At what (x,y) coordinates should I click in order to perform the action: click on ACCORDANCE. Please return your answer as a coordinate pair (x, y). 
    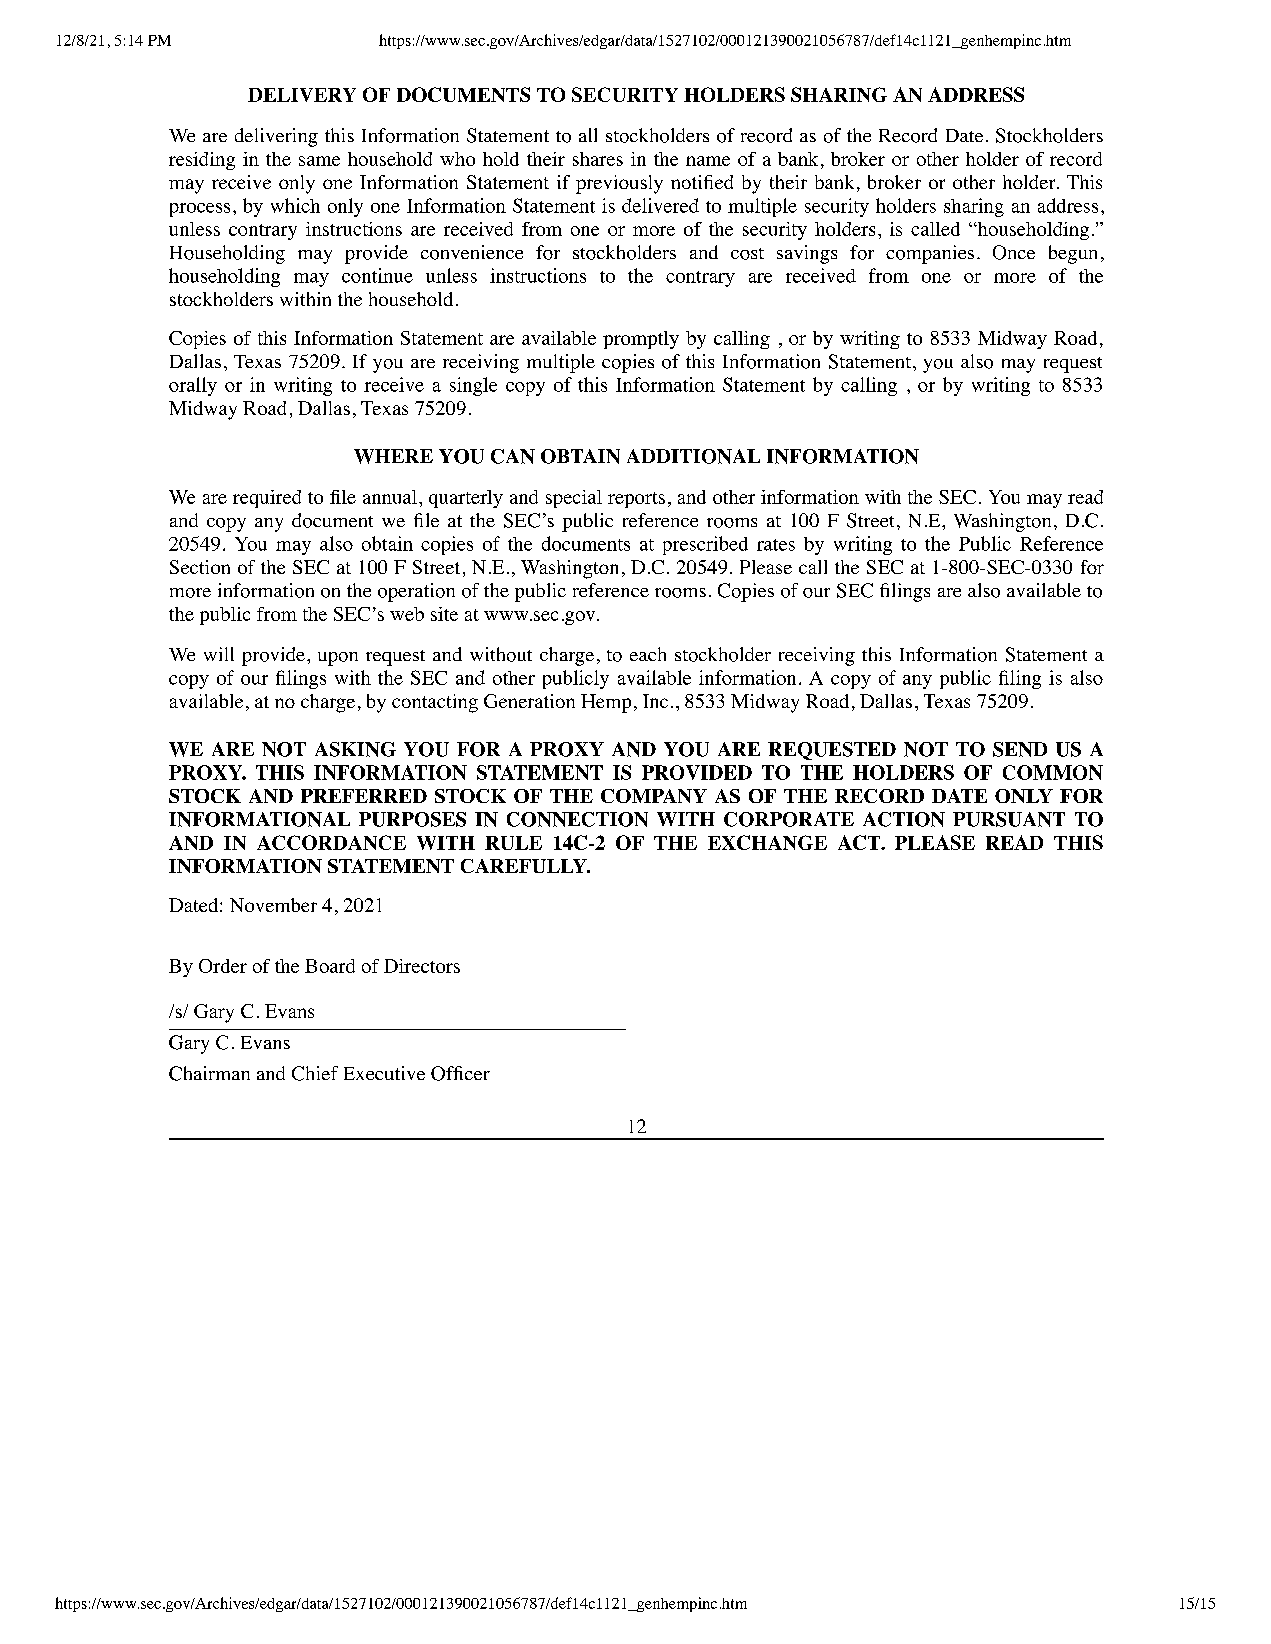
    Looking at the image, I should click on (331, 842).
